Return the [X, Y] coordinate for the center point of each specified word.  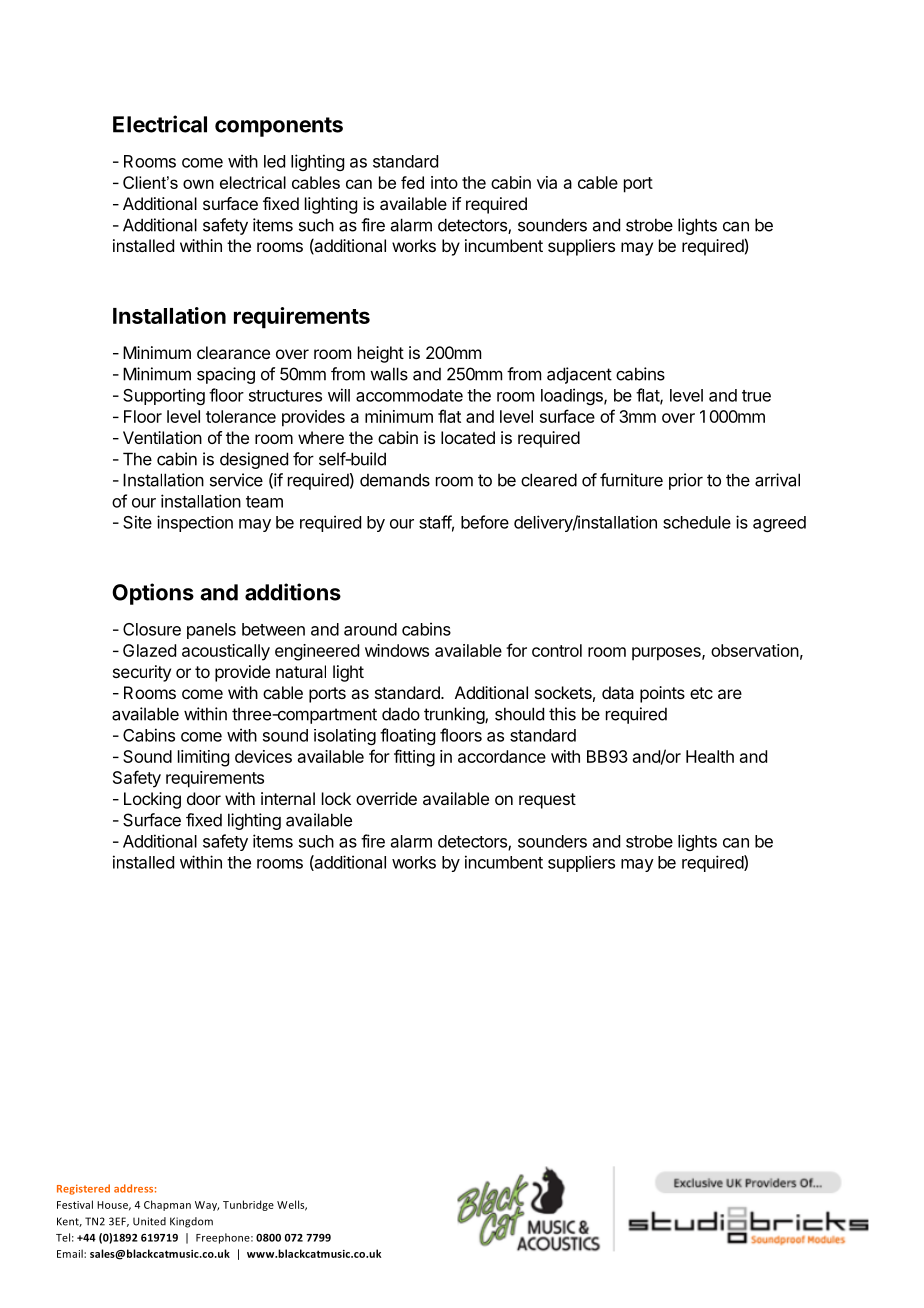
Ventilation [162, 437]
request [547, 801]
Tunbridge [248, 1205]
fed [412, 182]
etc [701, 693]
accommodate [409, 395]
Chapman [167, 1205]
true [756, 396]
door [204, 798]
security [142, 673]
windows [397, 650]
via [547, 182]
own [198, 184]
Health [710, 756]
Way [207, 1206]
